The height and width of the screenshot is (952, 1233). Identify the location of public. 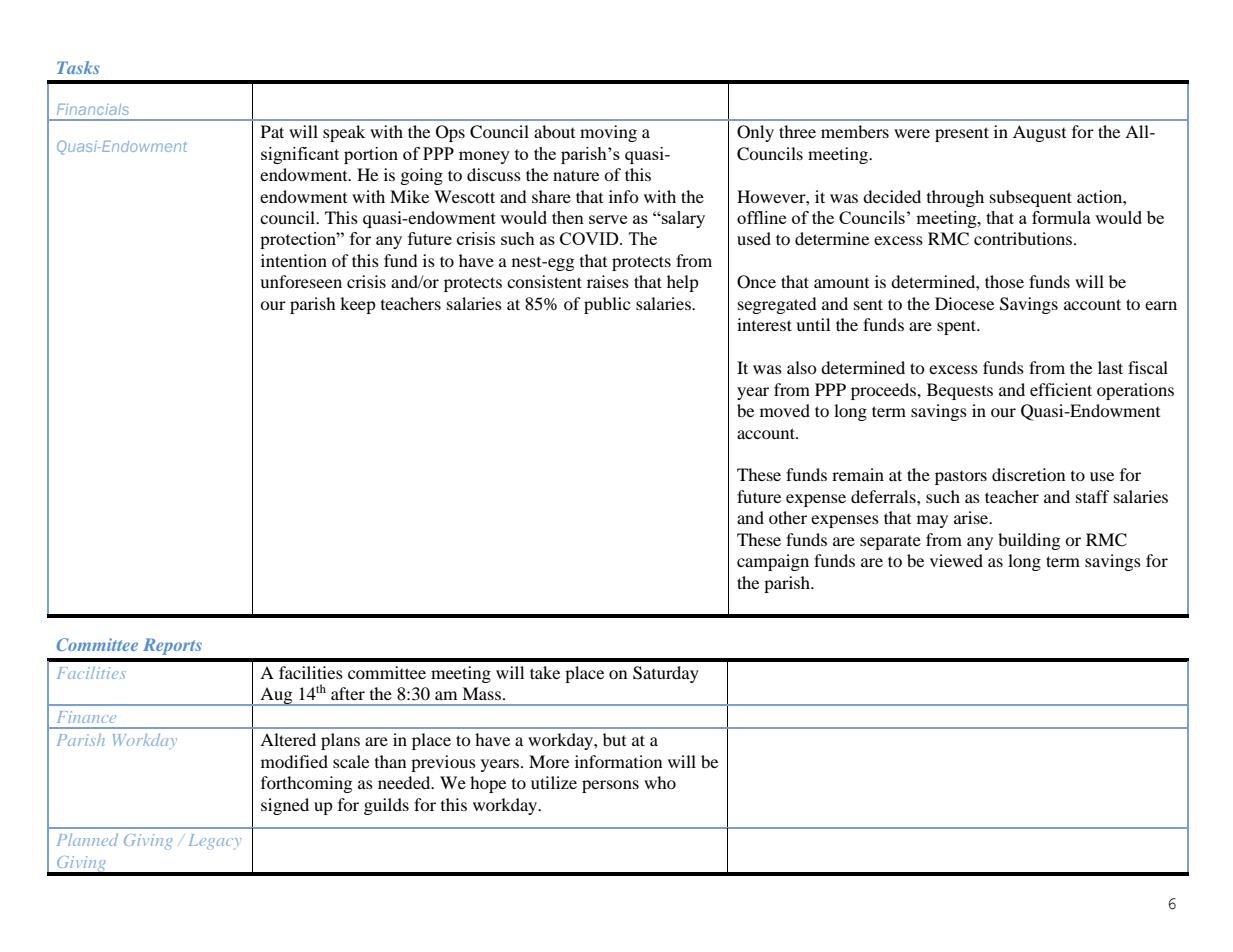
(607, 305).
